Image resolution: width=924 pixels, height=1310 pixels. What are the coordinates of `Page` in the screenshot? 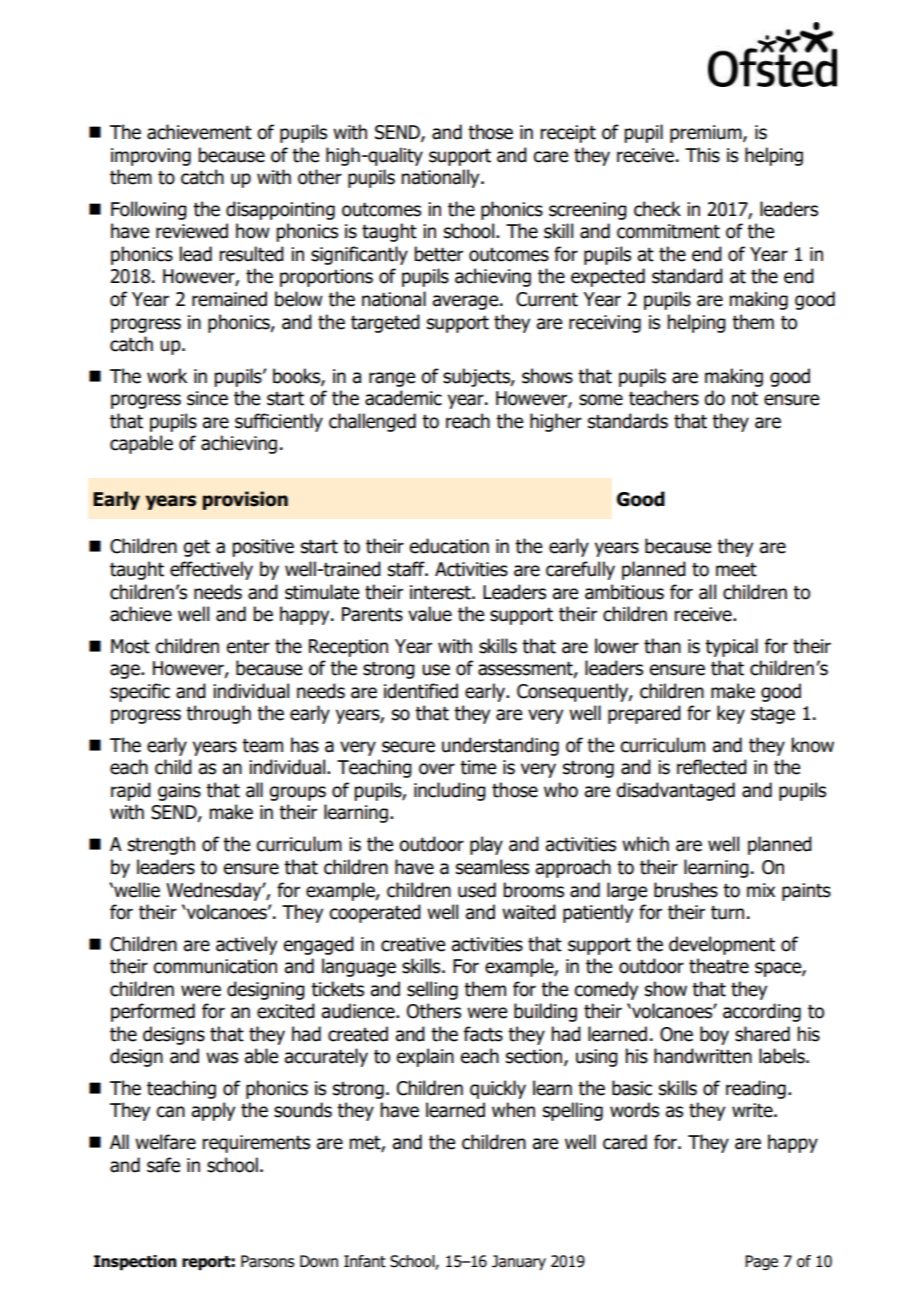 It's located at (761, 1263).
